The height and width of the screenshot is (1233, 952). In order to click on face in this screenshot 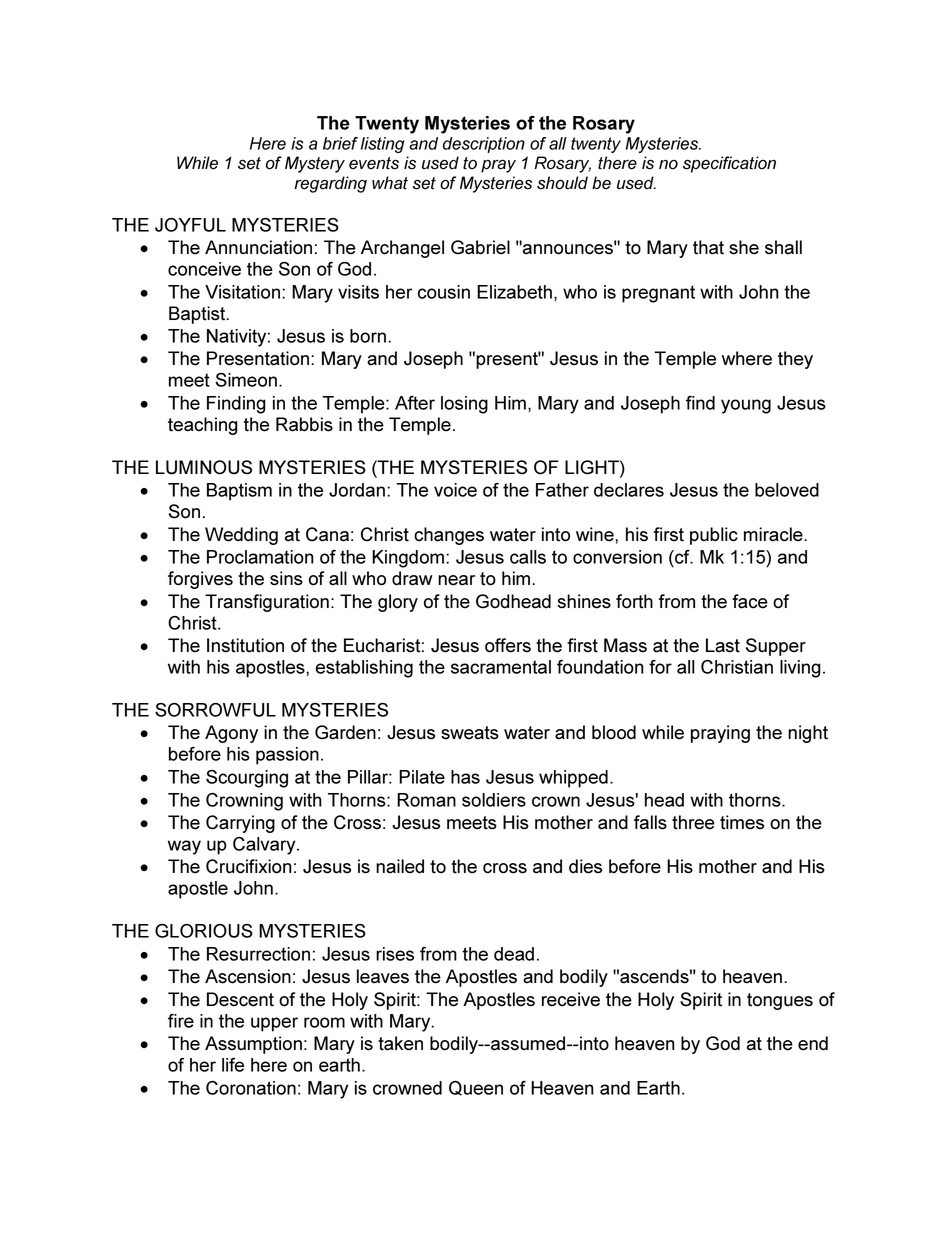, I will do `click(750, 601)`.
